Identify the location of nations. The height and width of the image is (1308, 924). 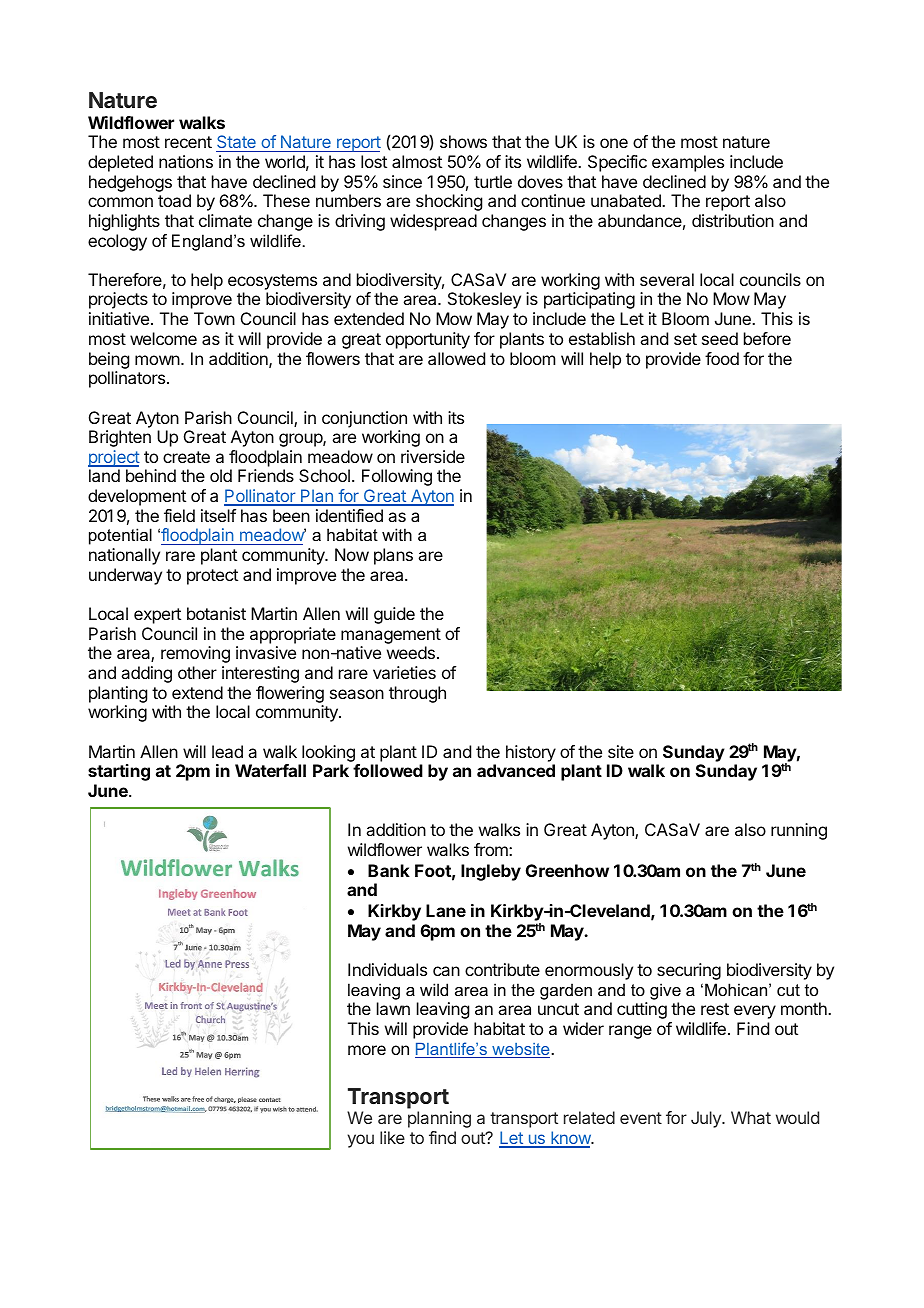
(186, 161).
